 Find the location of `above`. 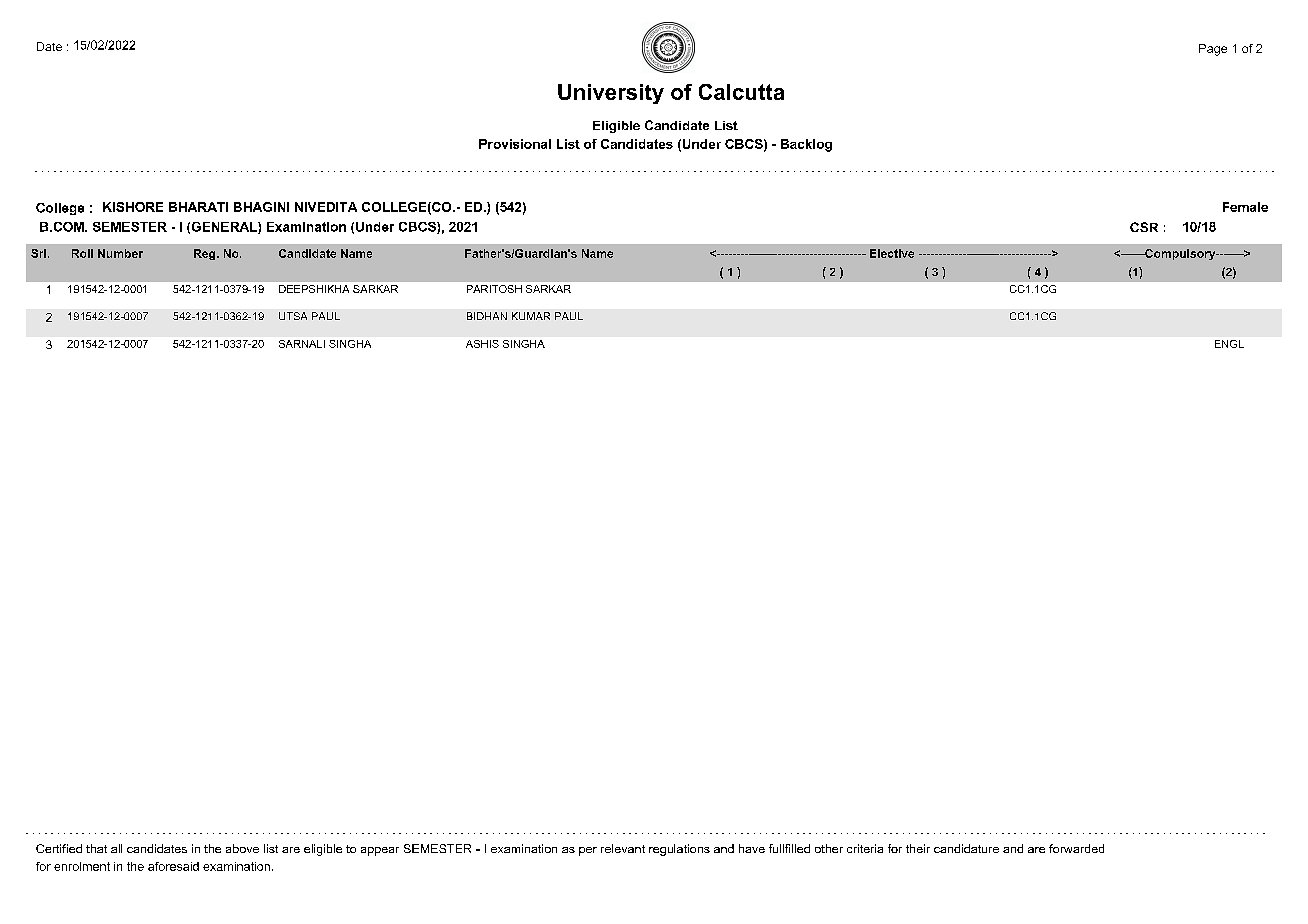

above is located at coordinates (242, 848).
